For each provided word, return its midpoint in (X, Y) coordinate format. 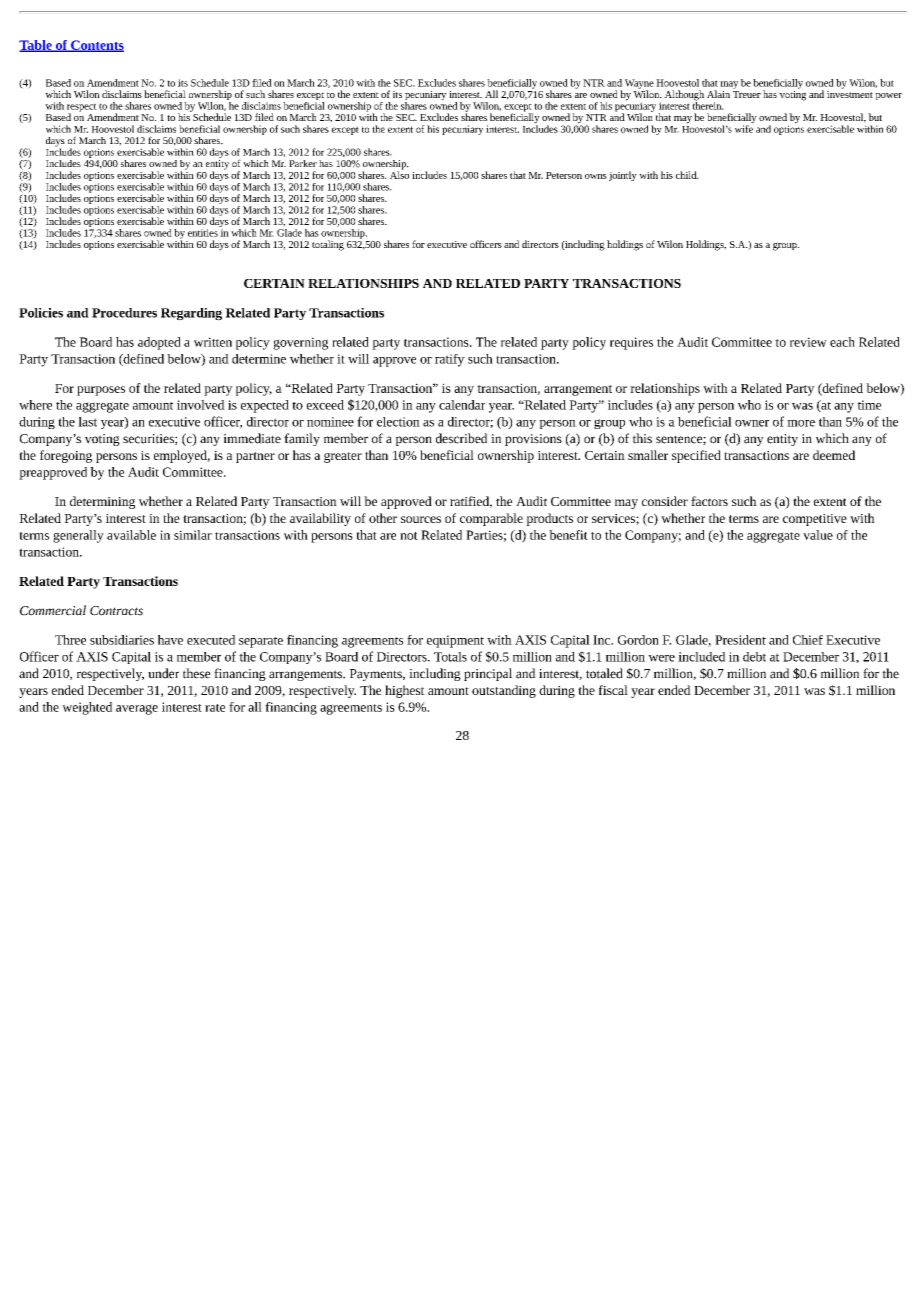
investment (850, 93)
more (801, 423)
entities (203, 233)
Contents (96, 46)
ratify (450, 360)
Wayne (639, 85)
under (163, 673)
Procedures (124, 313)
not (409, 536)
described (461, 438)
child (687, 175)
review (808, 342)
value (818, 535)
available (131, 535)
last (87, 422)
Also (399, 174)
